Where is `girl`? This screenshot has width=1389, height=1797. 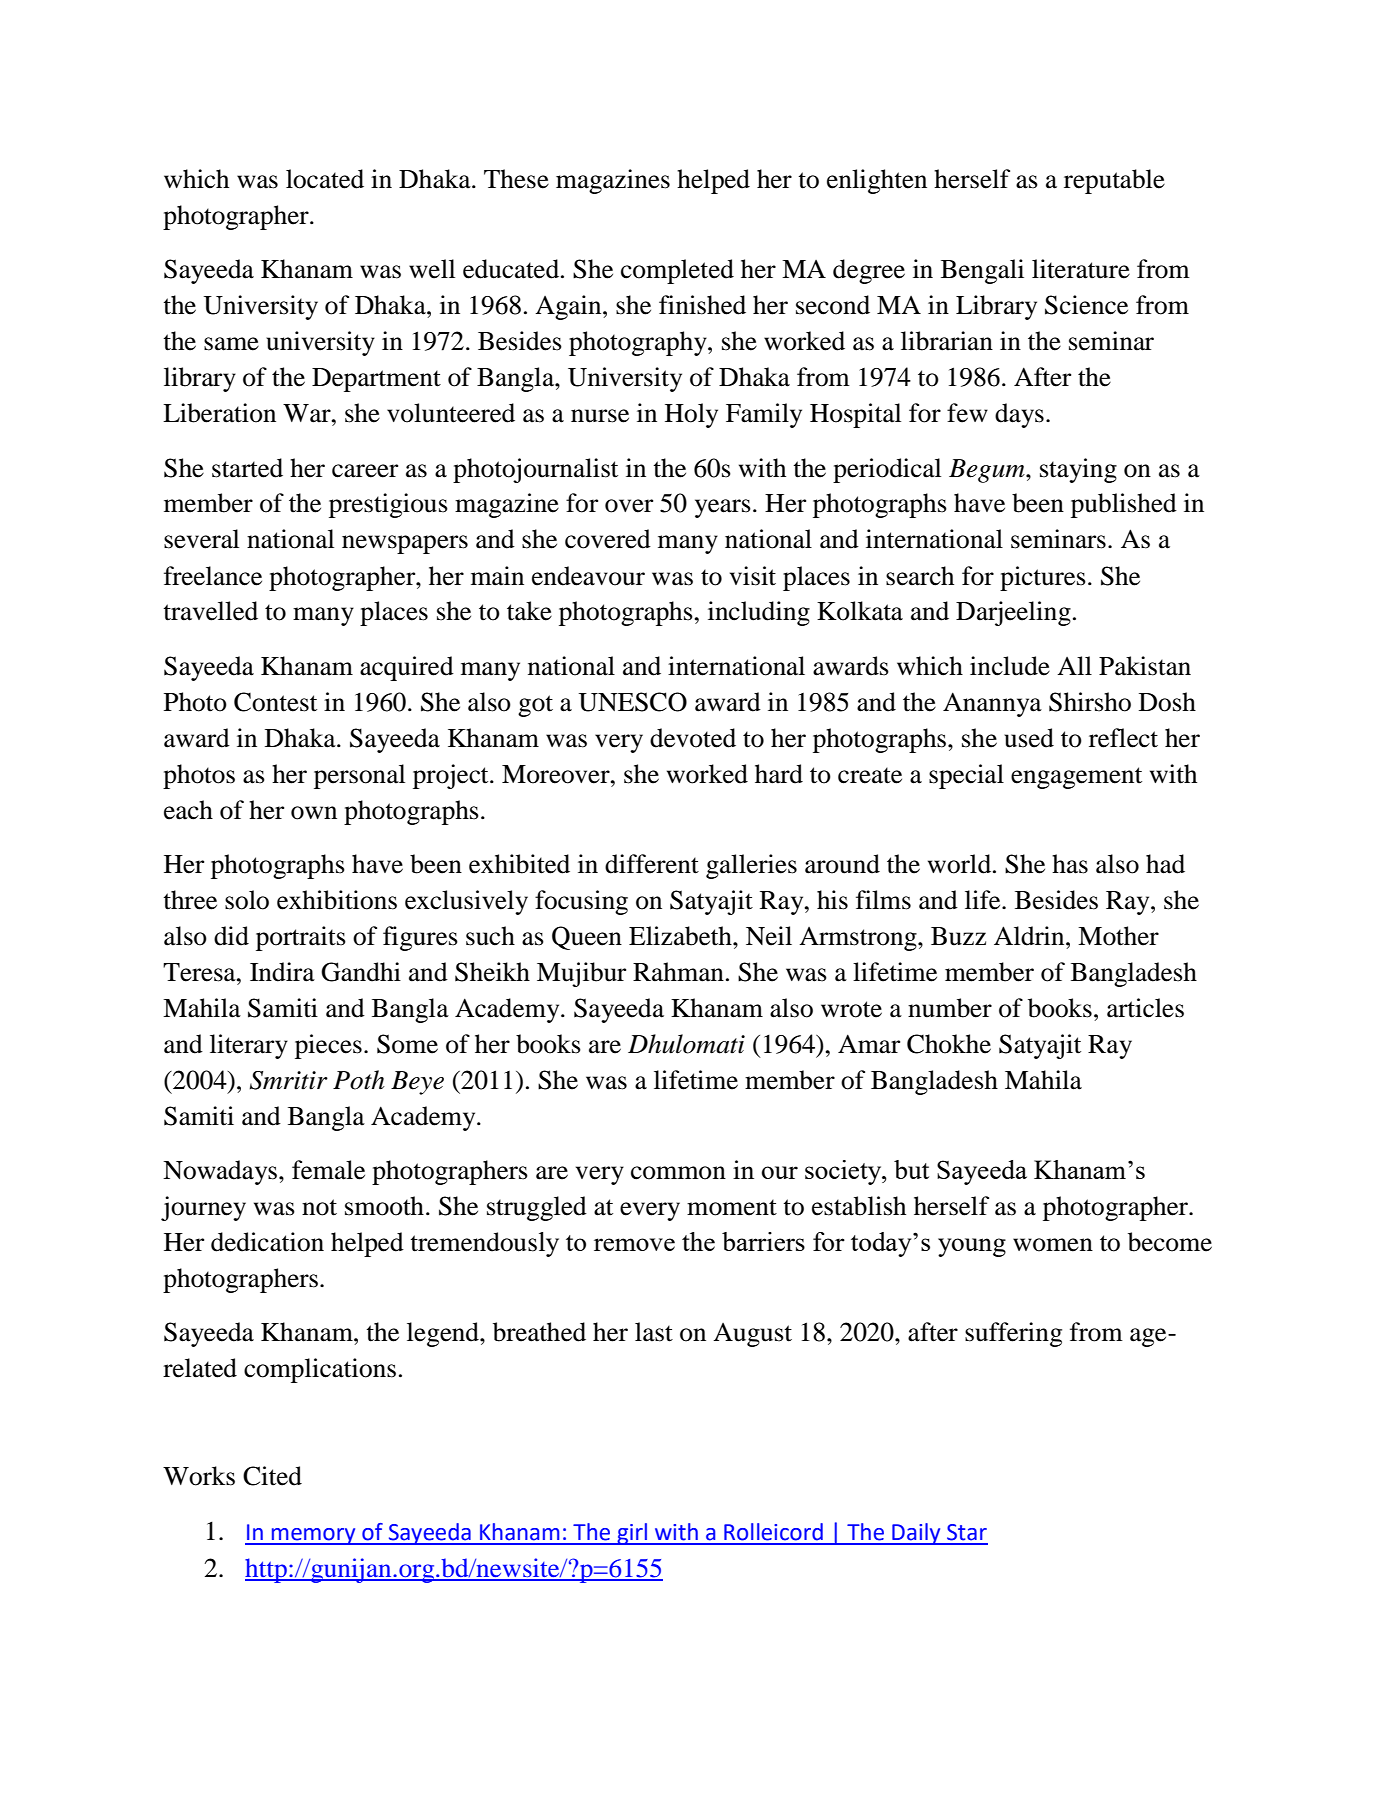 girl is located at coordinates (632, 1534).
